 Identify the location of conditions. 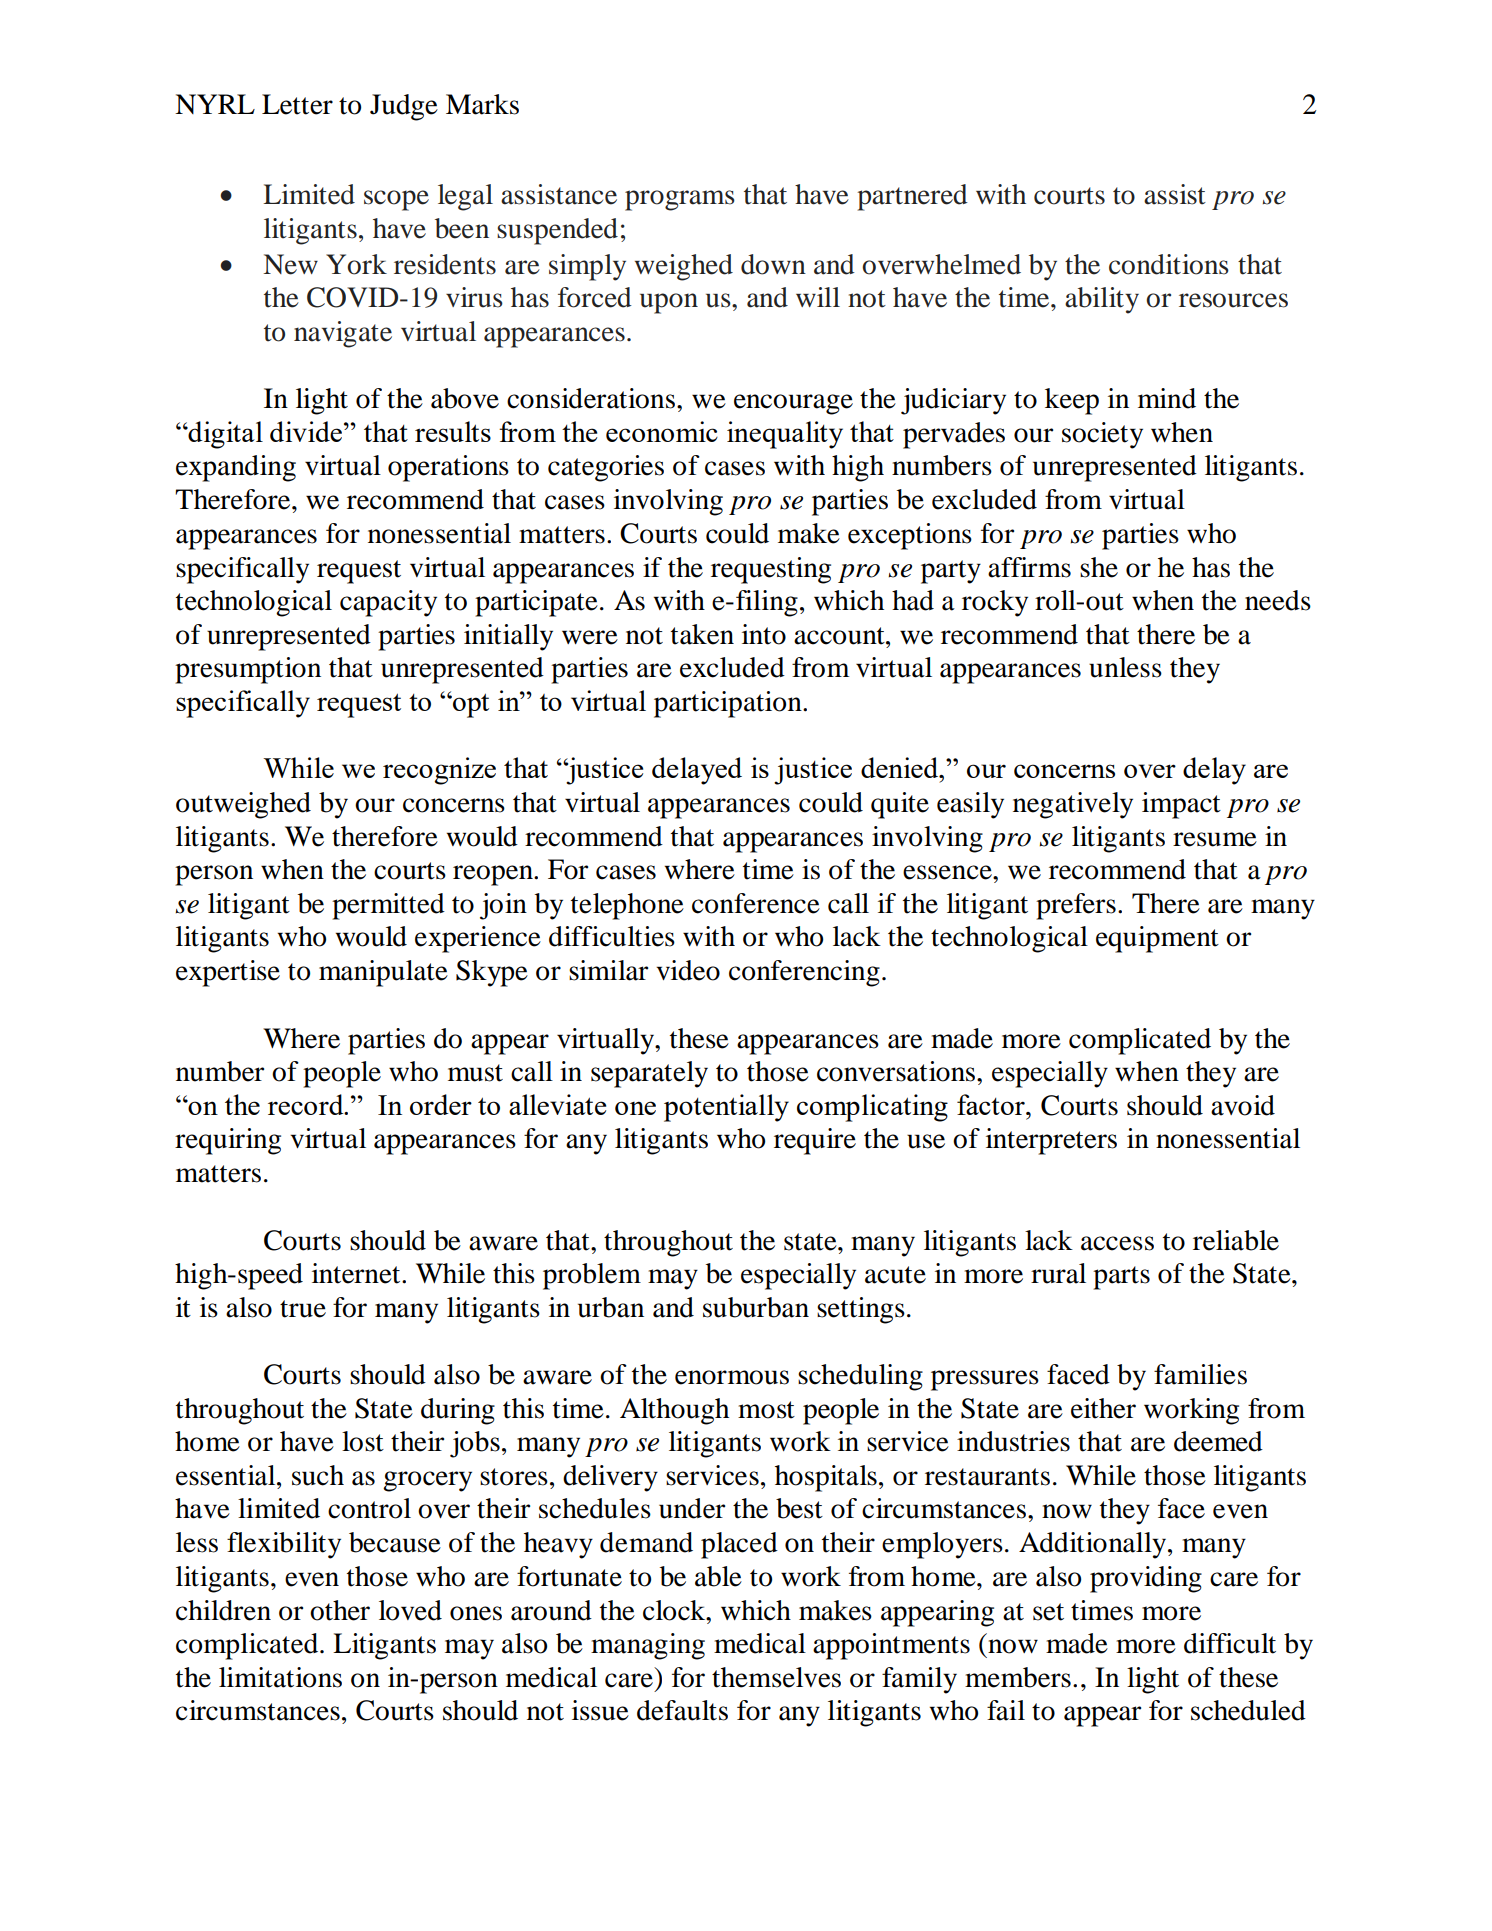
(1169, 264).
